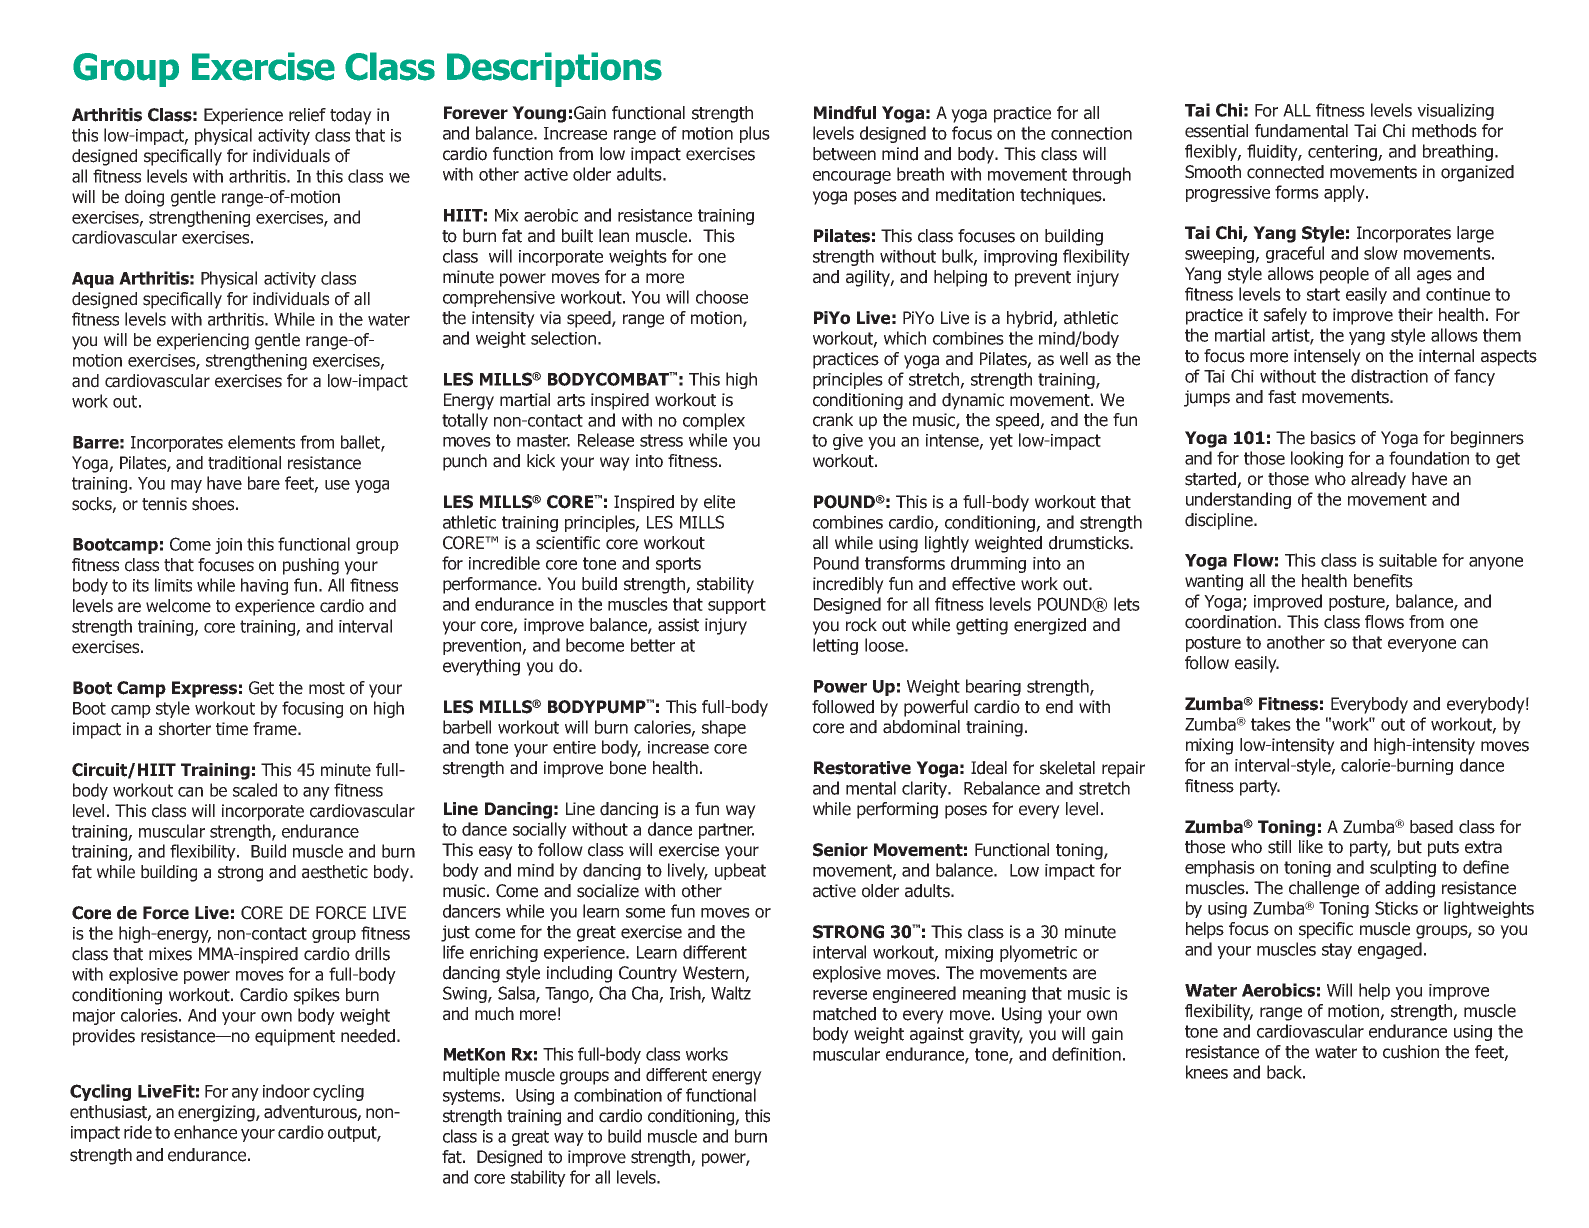 The width and height of the screenshot is (1589, 1228). What do you see at coordinates (1383, 581) in the screenshot?
I see `benefits` at bounding box center [1383, 581].
